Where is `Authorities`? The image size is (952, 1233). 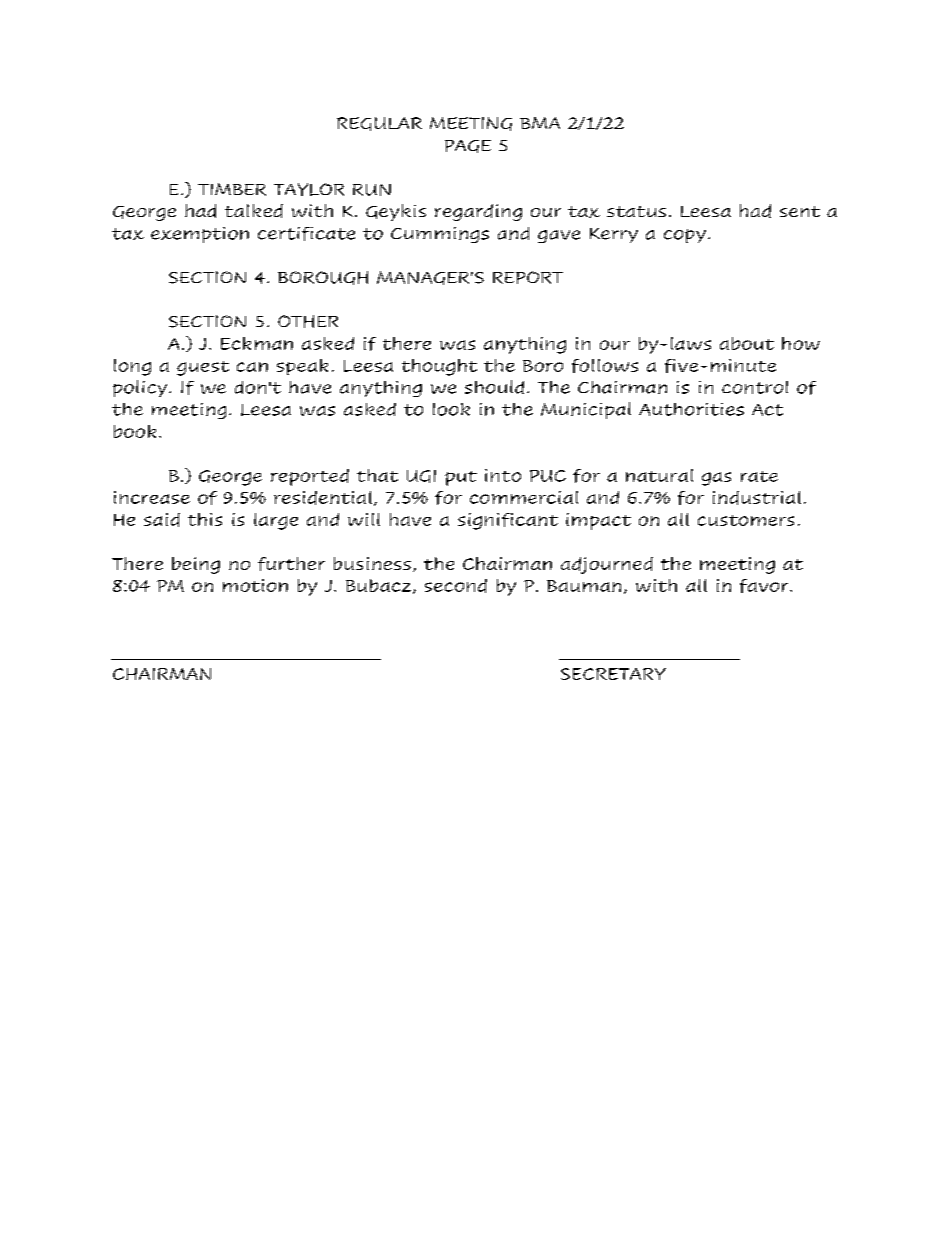
Authorities is located at coordinates (691, 409).
